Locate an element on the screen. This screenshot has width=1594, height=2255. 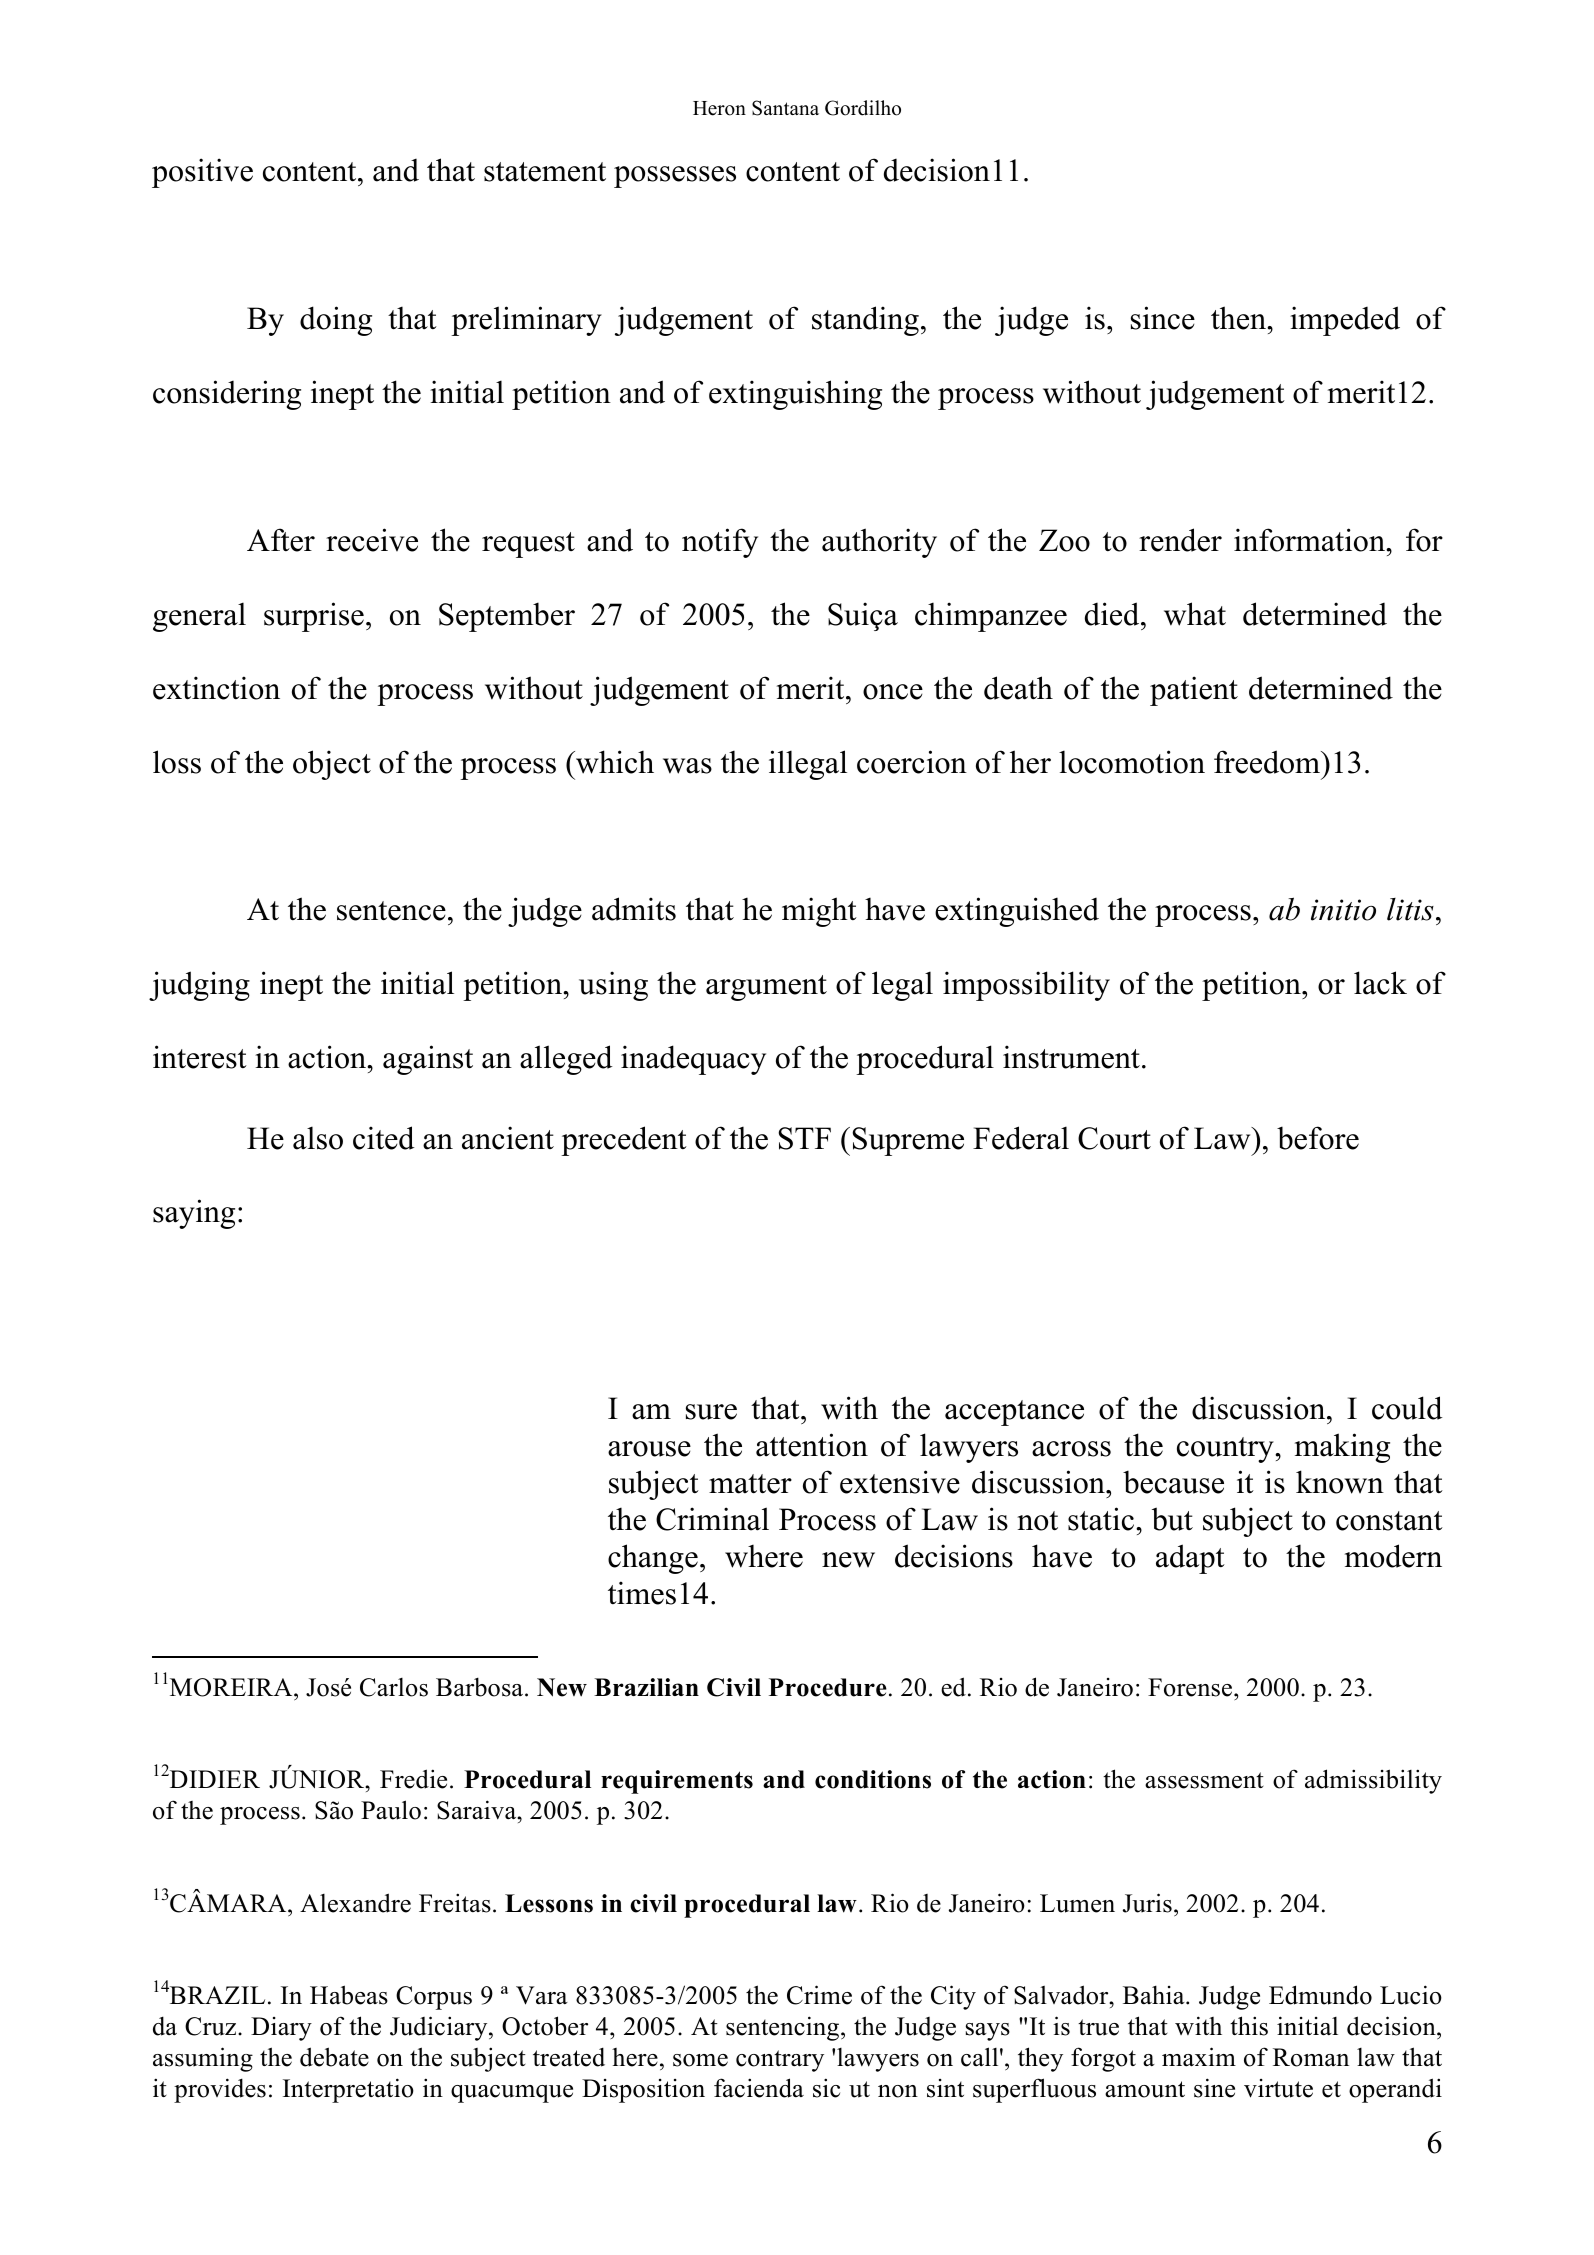
then is located at coordinates (1239, 318).
